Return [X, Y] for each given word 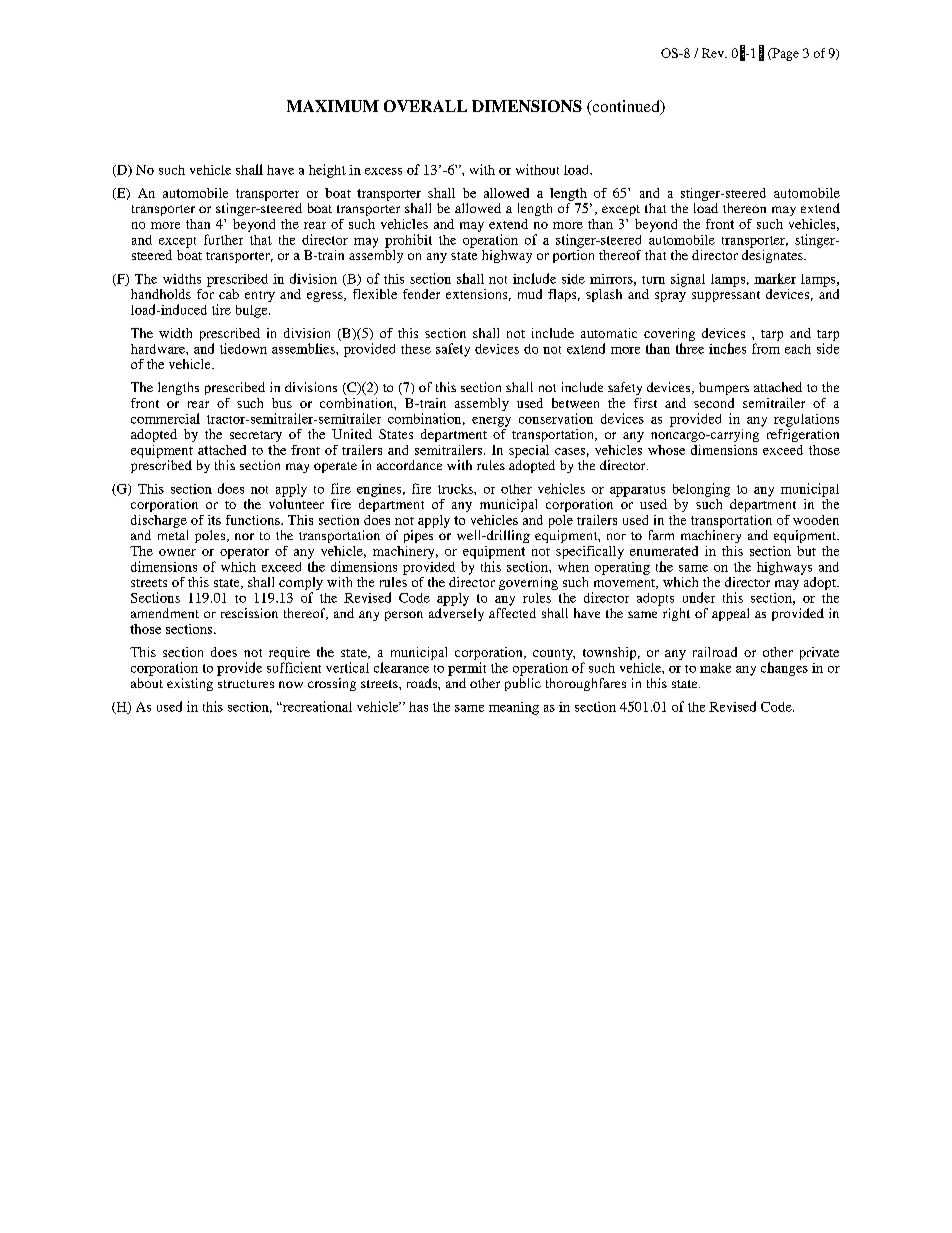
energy [491, 422]
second [714, 403]
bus [282, 403]
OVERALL [425, 106]
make [715, 668]
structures [246, 684]
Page [784, 54]
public [523, 684]
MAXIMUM [333, 106]
